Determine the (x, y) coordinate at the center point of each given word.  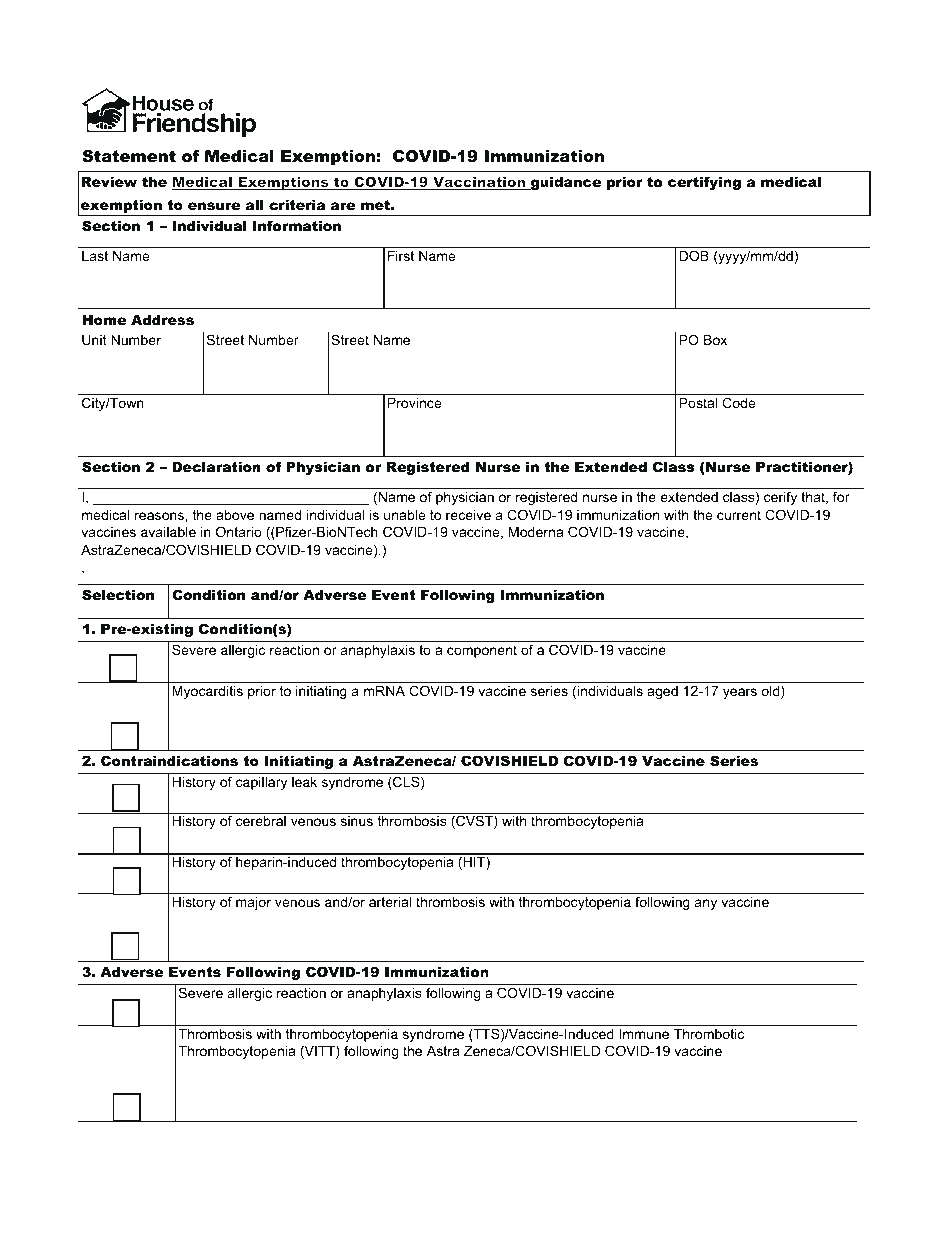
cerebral (261, 821)
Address (162, 320)
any (706, 904)
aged (662, 692)
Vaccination (479, 183)
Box (715, 340)
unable (404, 515)
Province (414, 403)
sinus (357, 821)
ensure (214, 206)
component (482, 651)
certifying (704, 183)
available (168, 532)
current (739, 515)
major (253, 903)
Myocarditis (207, 692)
